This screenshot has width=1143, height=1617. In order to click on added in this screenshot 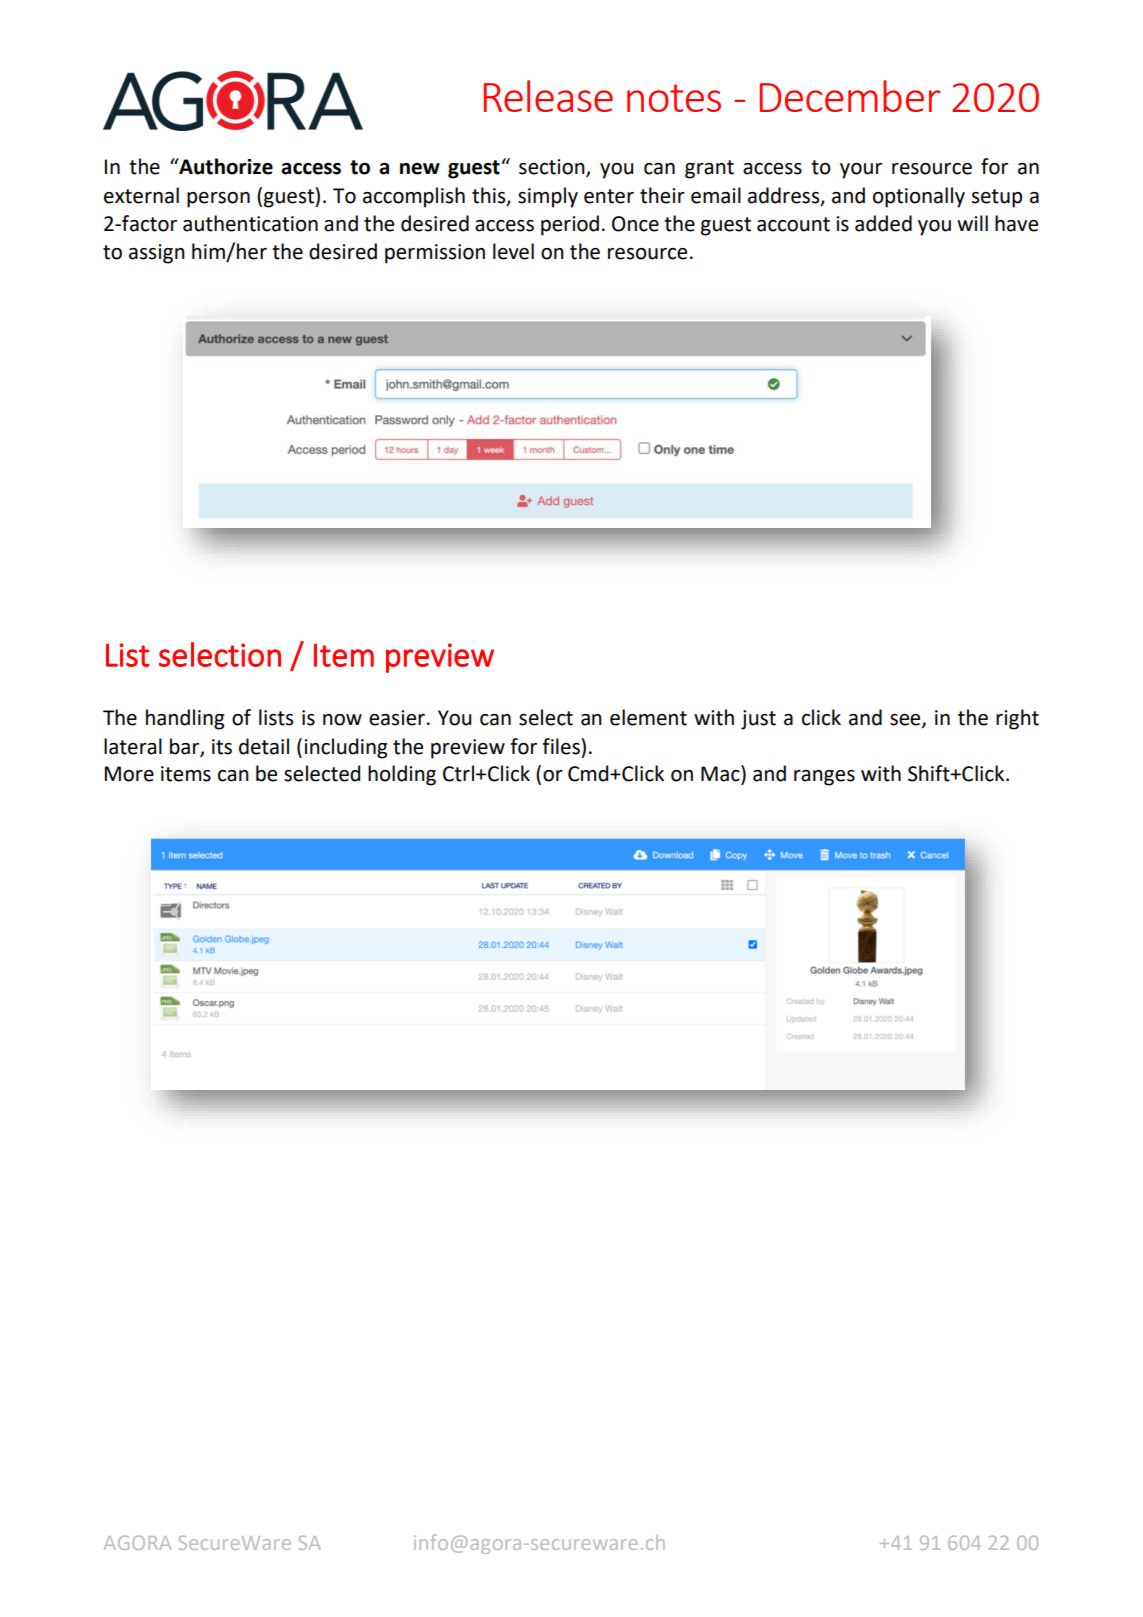, I will do `click(883, 223)`.
